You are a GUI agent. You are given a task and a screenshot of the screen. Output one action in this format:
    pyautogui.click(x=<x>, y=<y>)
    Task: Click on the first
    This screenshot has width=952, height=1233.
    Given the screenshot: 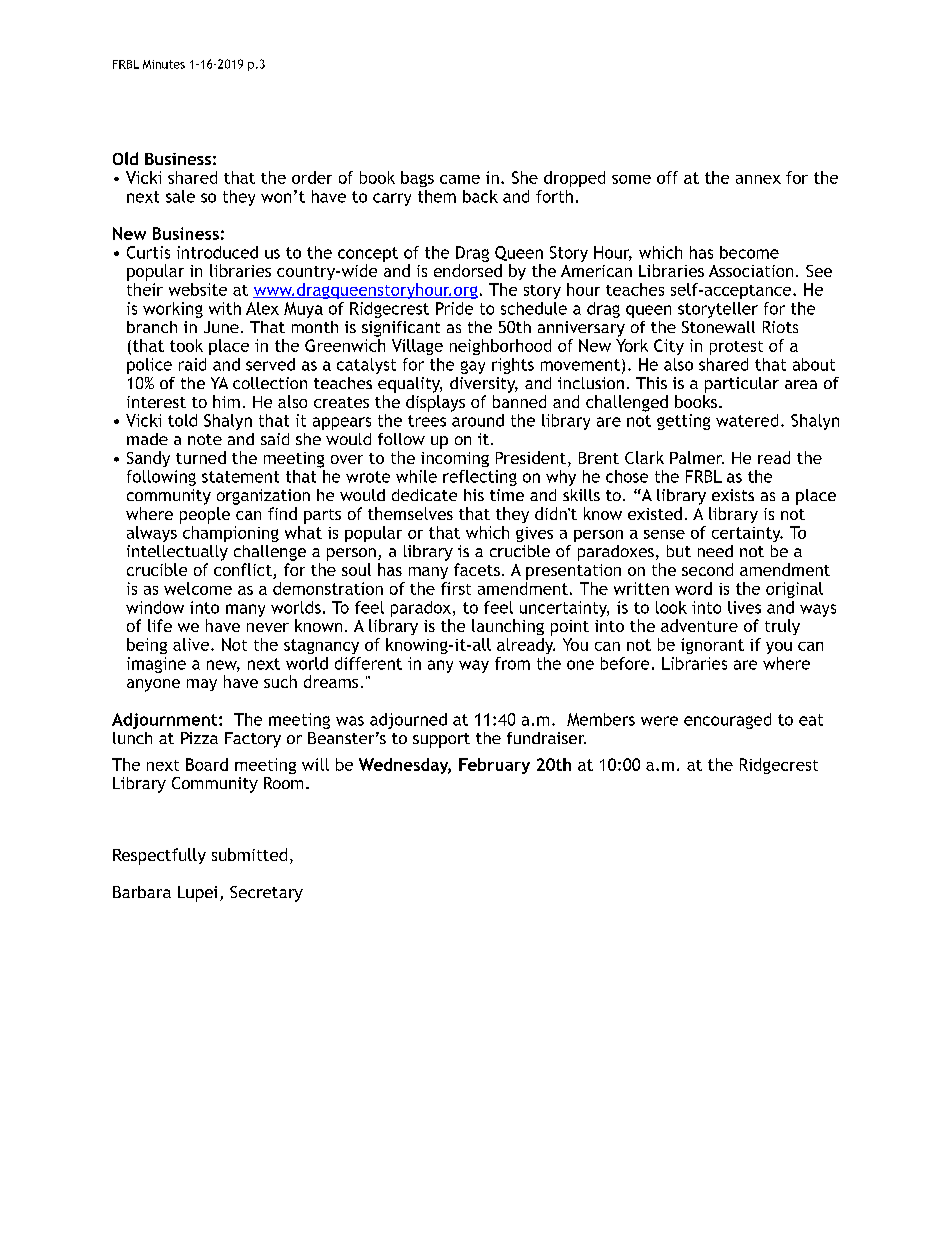 What is the action you would take?
    pyautogui.click(x=456, y=588)
